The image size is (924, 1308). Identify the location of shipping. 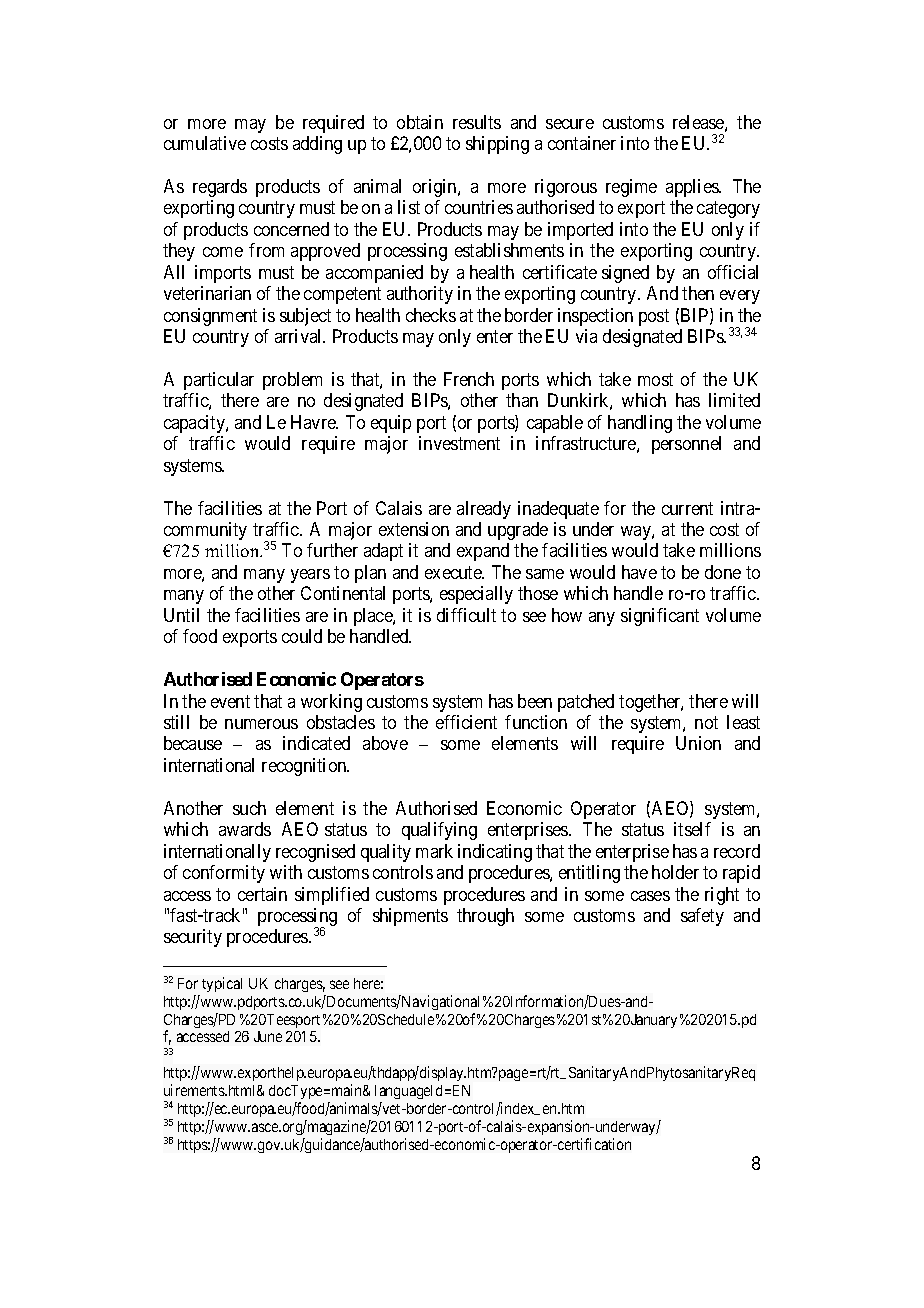
(497, 145).
